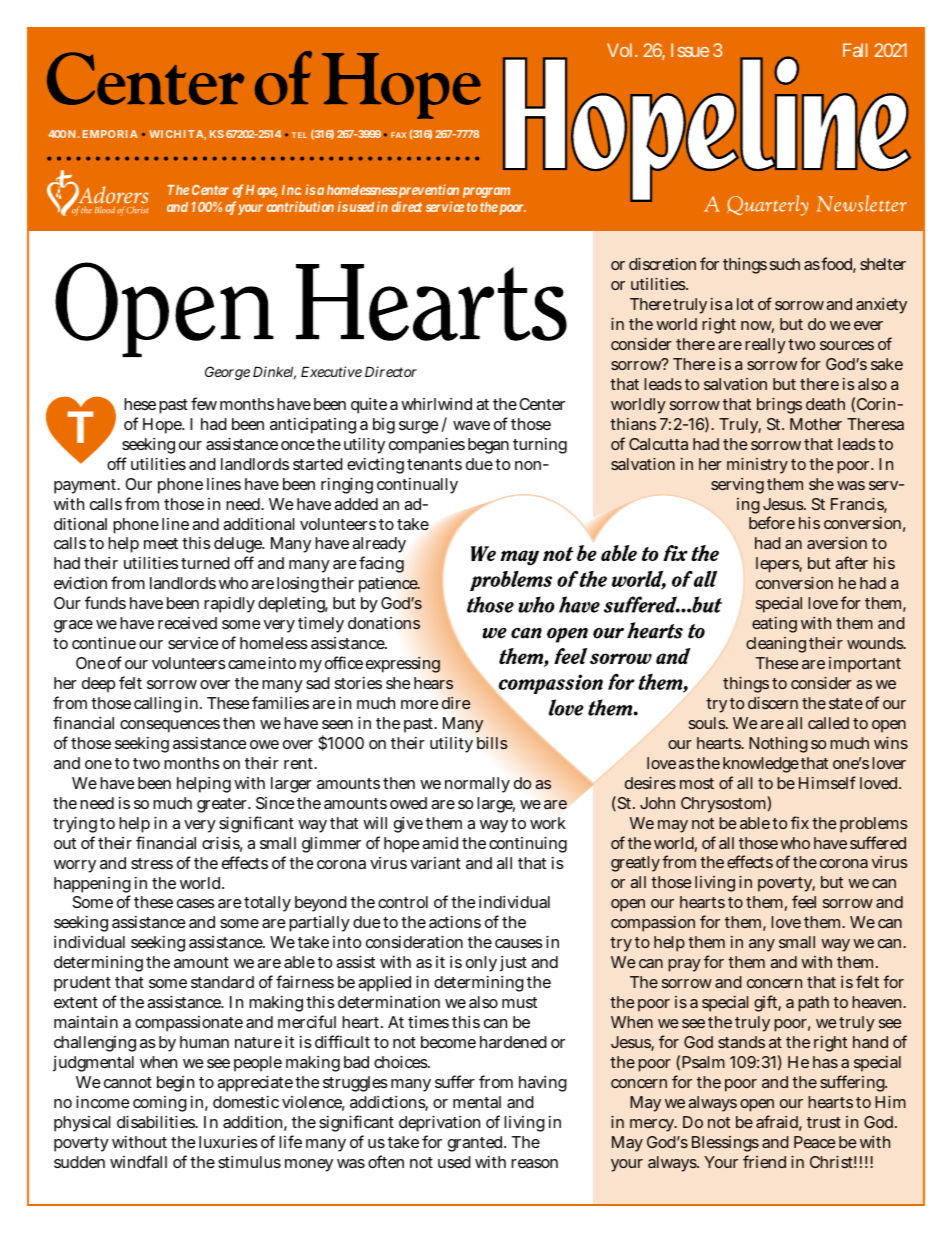 The image size is (952, 1233). I want to click on EMPORIA, so click(110, 134).
